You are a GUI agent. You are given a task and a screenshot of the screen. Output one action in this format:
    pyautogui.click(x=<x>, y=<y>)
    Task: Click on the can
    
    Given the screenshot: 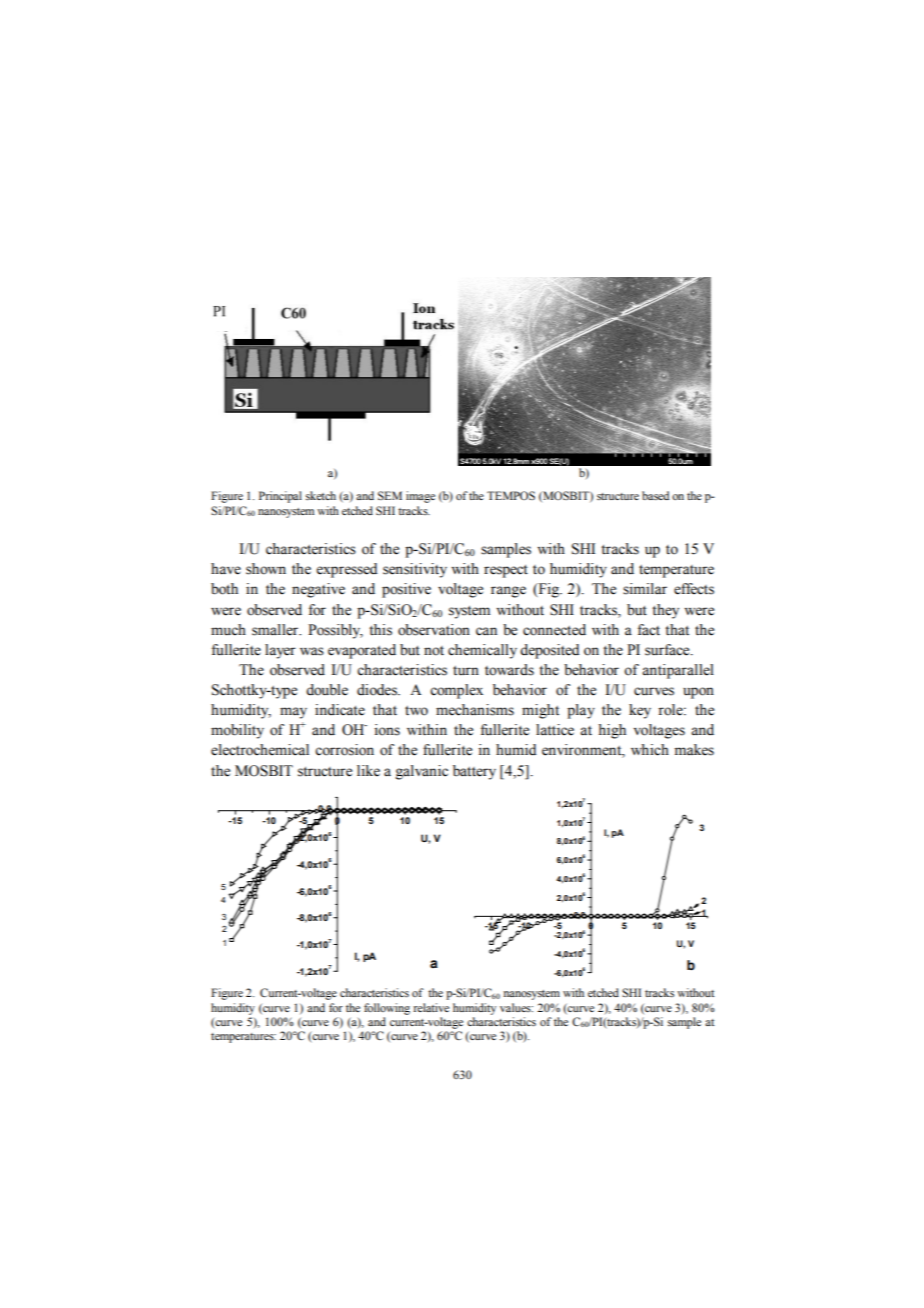 What is the action you would take?
    pyautogui.click(x=486, y=631)
